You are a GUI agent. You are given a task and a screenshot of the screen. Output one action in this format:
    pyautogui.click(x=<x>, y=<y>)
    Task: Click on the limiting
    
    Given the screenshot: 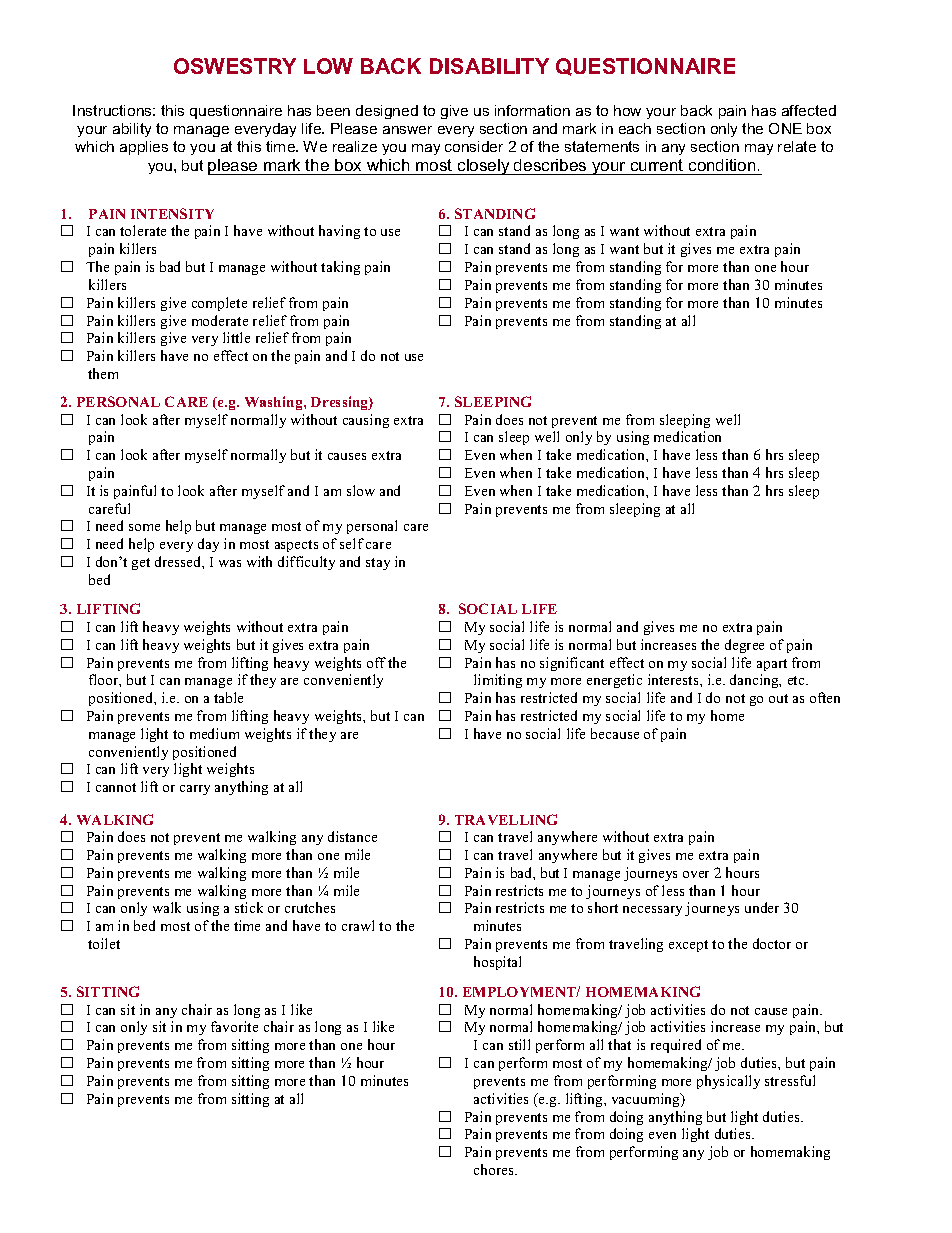 What is the action you would take?
    pyautogui.click(x=498, y=681)
